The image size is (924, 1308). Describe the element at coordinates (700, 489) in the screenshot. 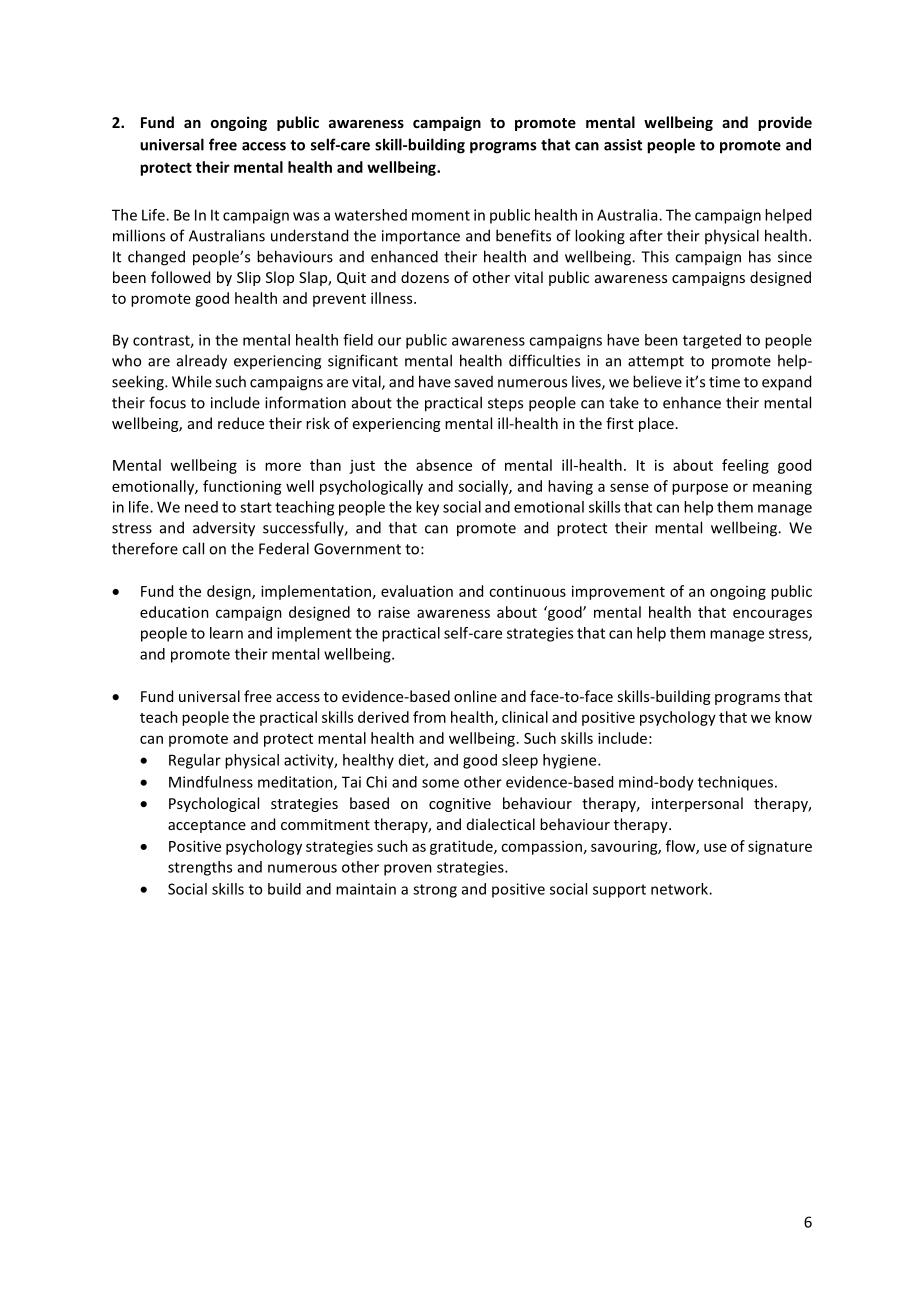

I see `purpose` at that location.
